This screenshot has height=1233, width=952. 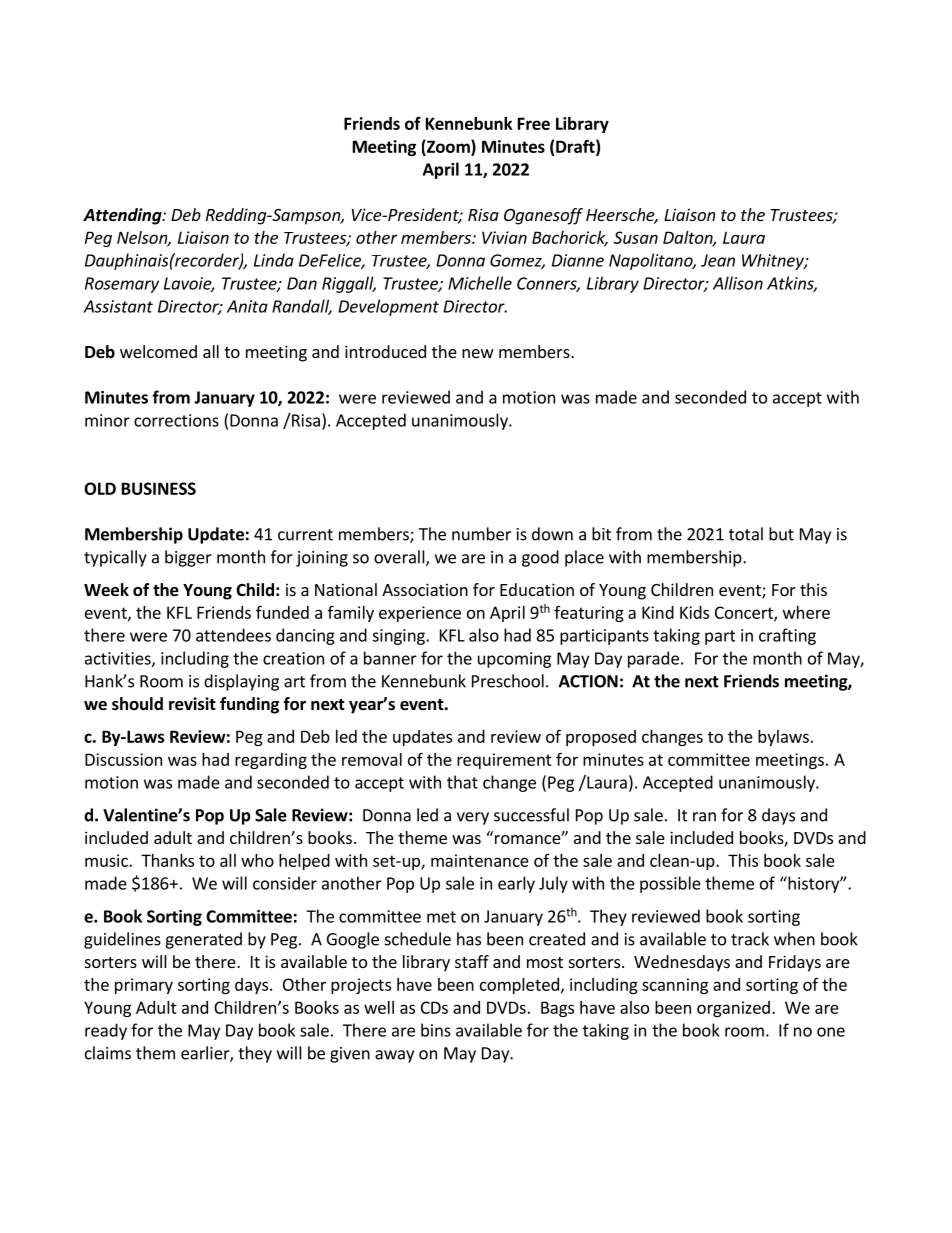 What do you see at coordinates (601, 738) in the screenshot?
I see `proposed` at bounding box center [601, 738].
